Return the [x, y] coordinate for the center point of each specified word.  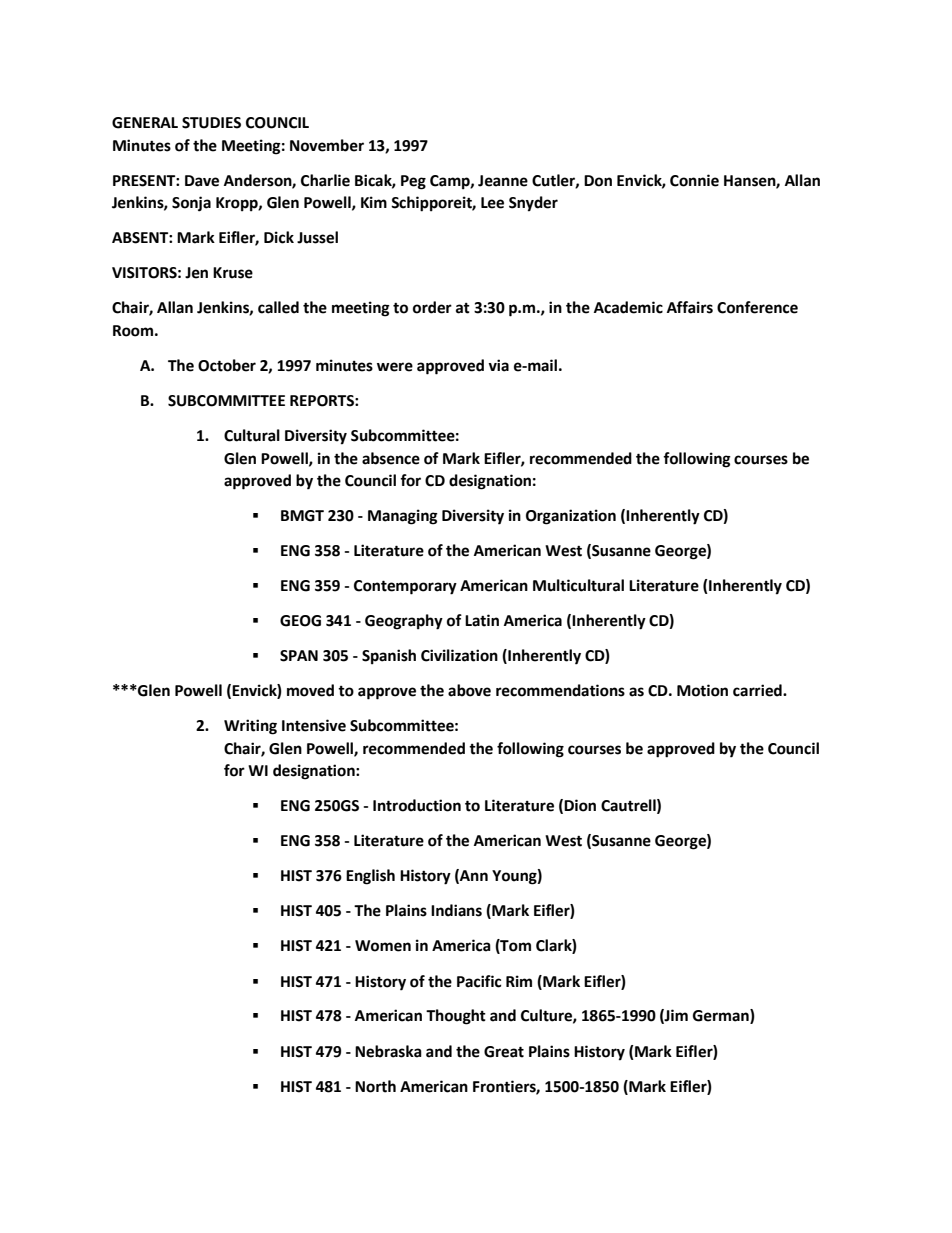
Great [504, 1052]
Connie [694, 180]
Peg [413, 182]
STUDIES [211, 123]
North [375, 1086]
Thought [456, 1017]
